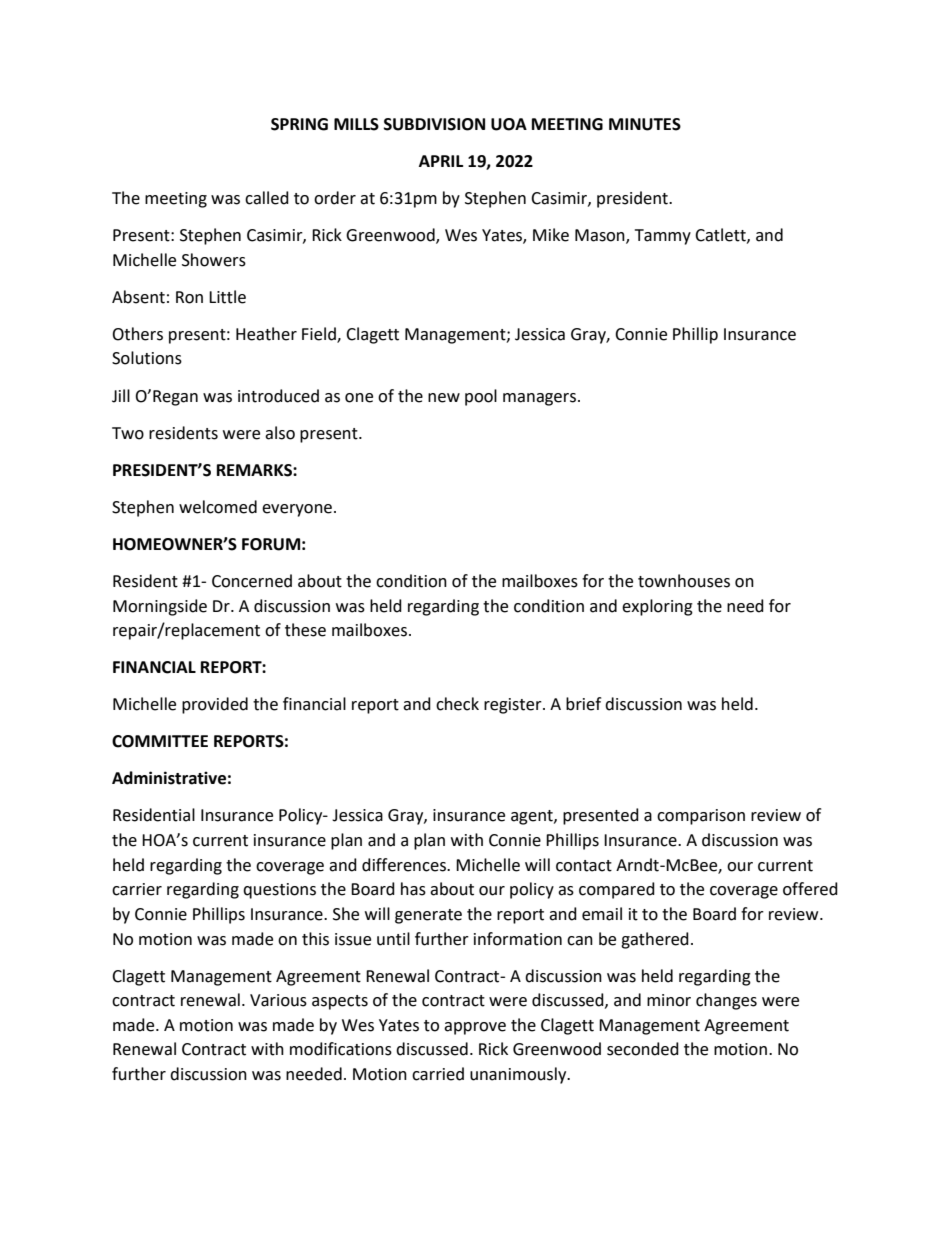 This page has width=952, height=1233. Describe the element at coordinates (305, 630) in the page. I see `these` at that location.
